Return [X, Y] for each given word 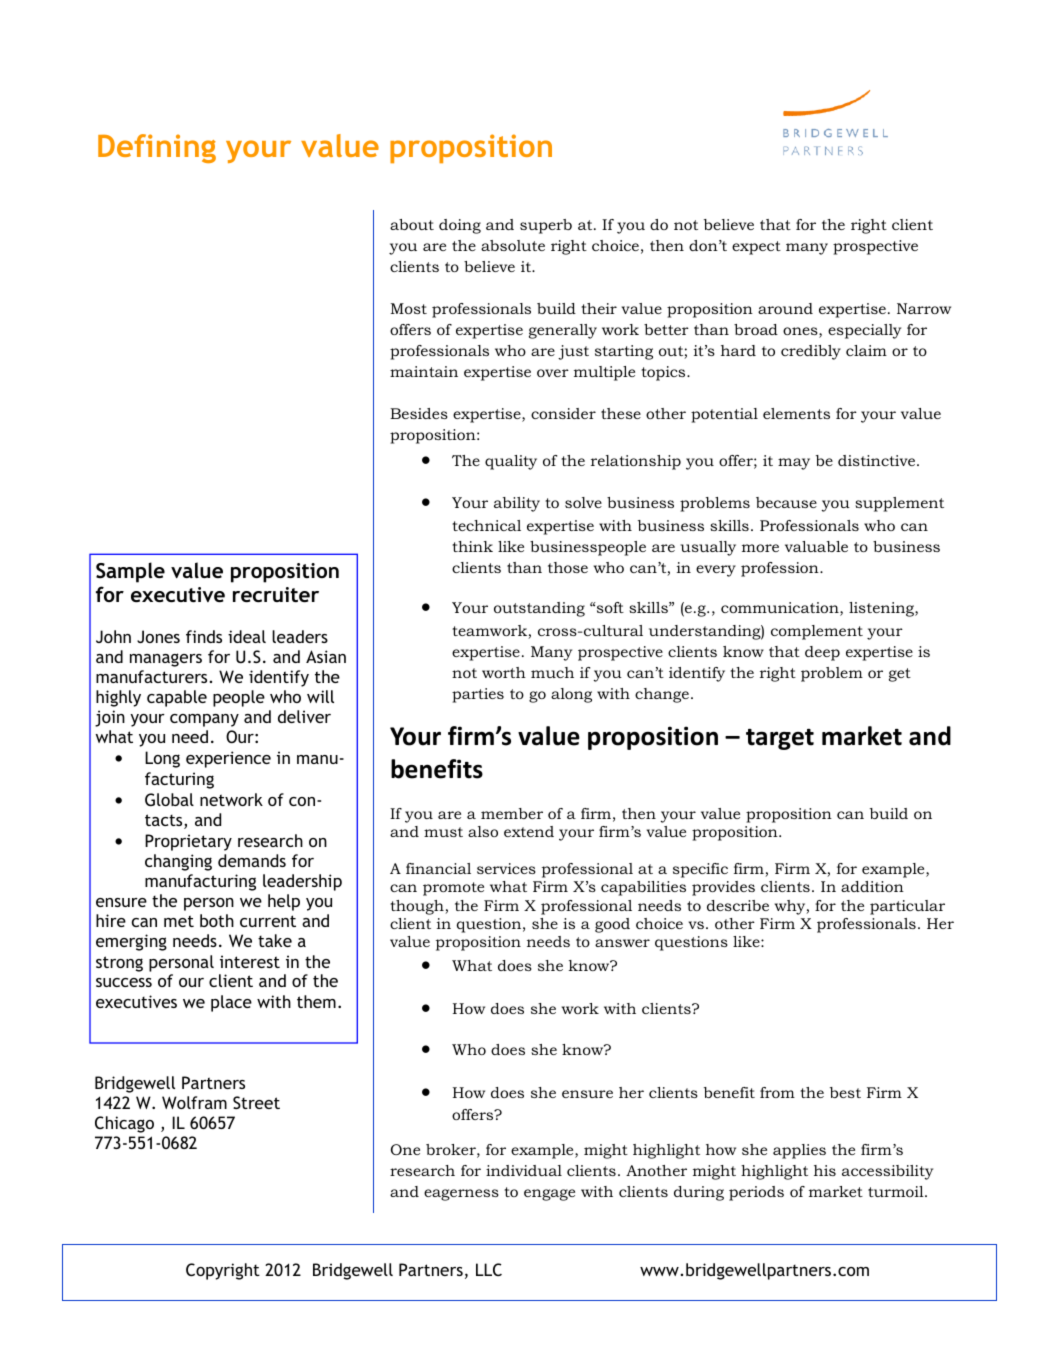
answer [622, 943]
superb [546, 226]
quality [511, 462]
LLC [489, 1269]
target [780, 739]
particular [907, 907]
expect [756, 248]
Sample [130, 572]
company [204, 720]
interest [250, 961]
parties [478, 695]
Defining [157, 148]
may [794, 464]
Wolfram [194, 1102]
